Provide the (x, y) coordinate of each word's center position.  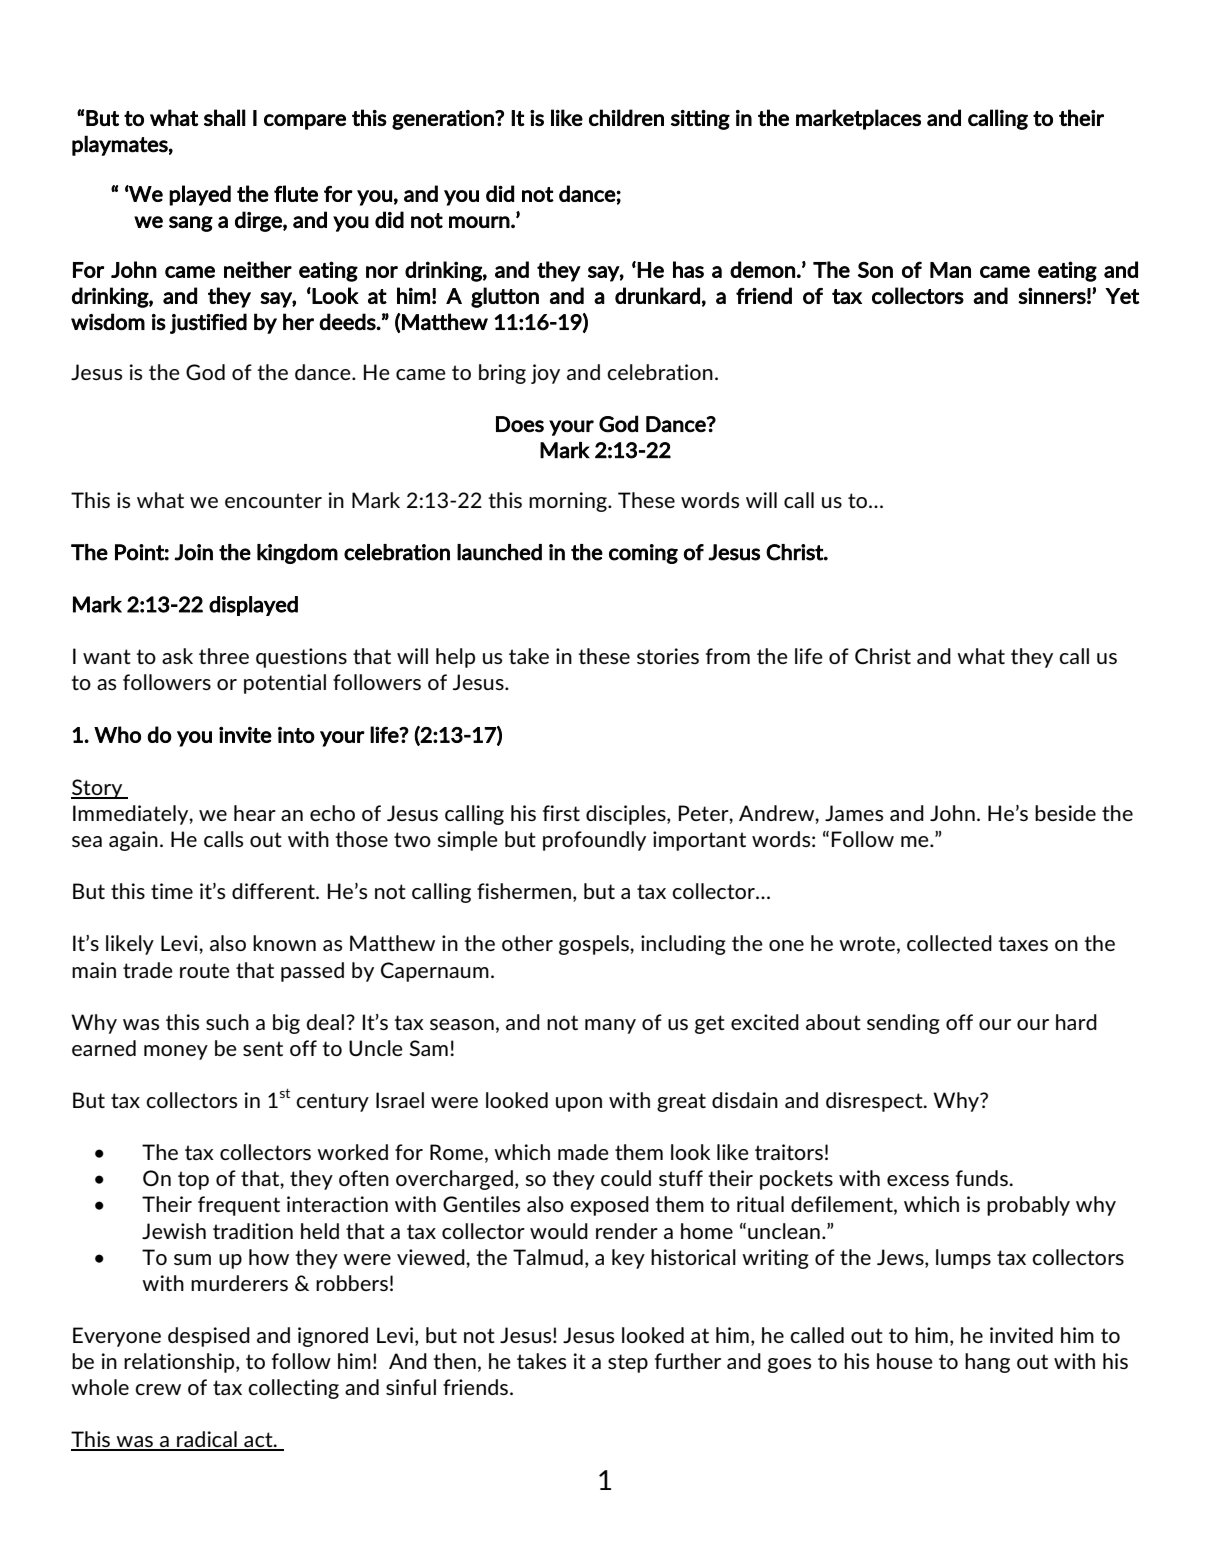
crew (158, 1389)
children (626, 117)
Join (194, 552)
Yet (1122, 296)
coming (643, 554)
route (205, 970)
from (728, 656)
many (610, 1026)
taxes (1023, 943)
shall (225, 117)
